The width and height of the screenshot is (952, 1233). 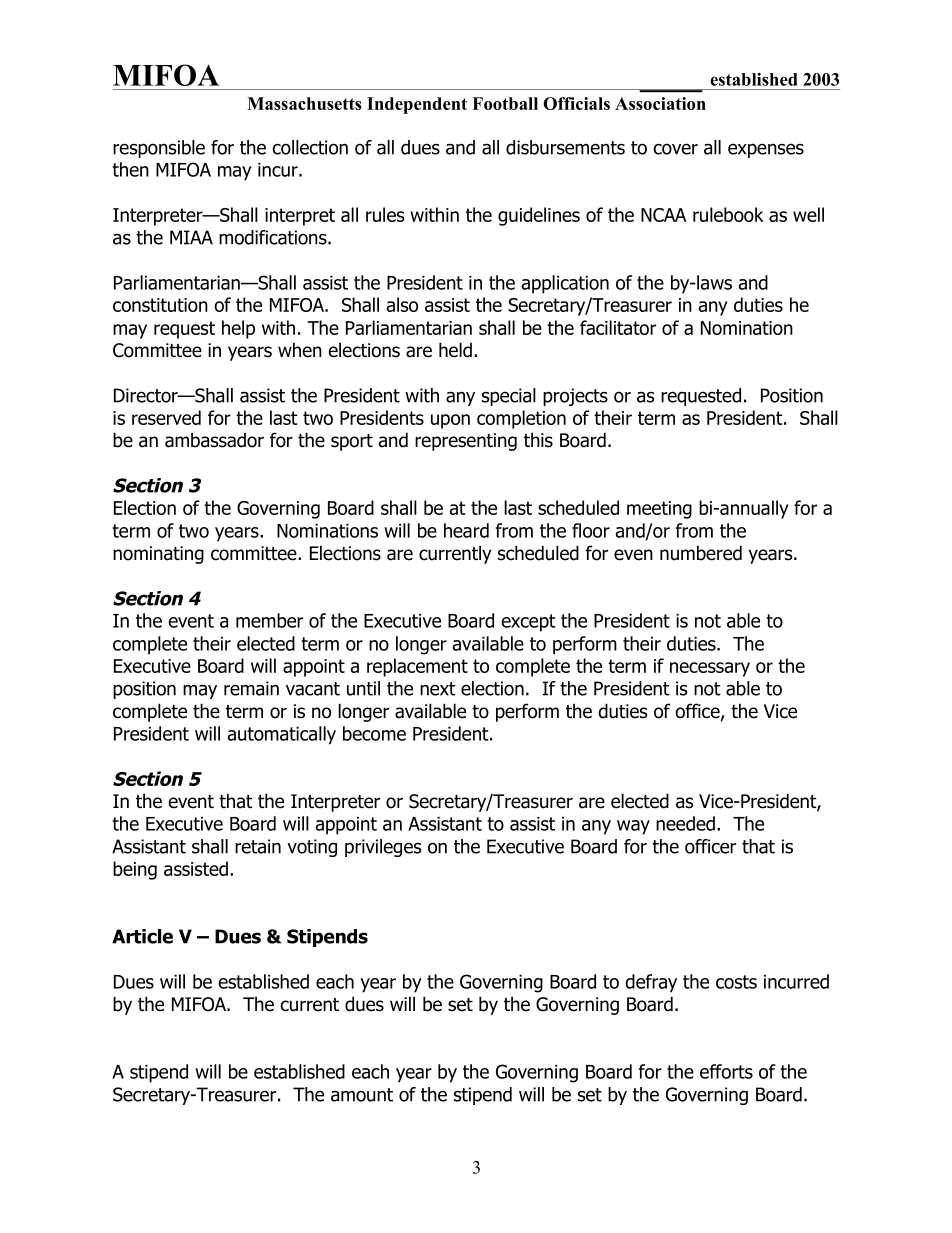 What do you see at coordinates (159, 149) in the screenshot?
I see `responsible` at bounding box center [159, 149].
